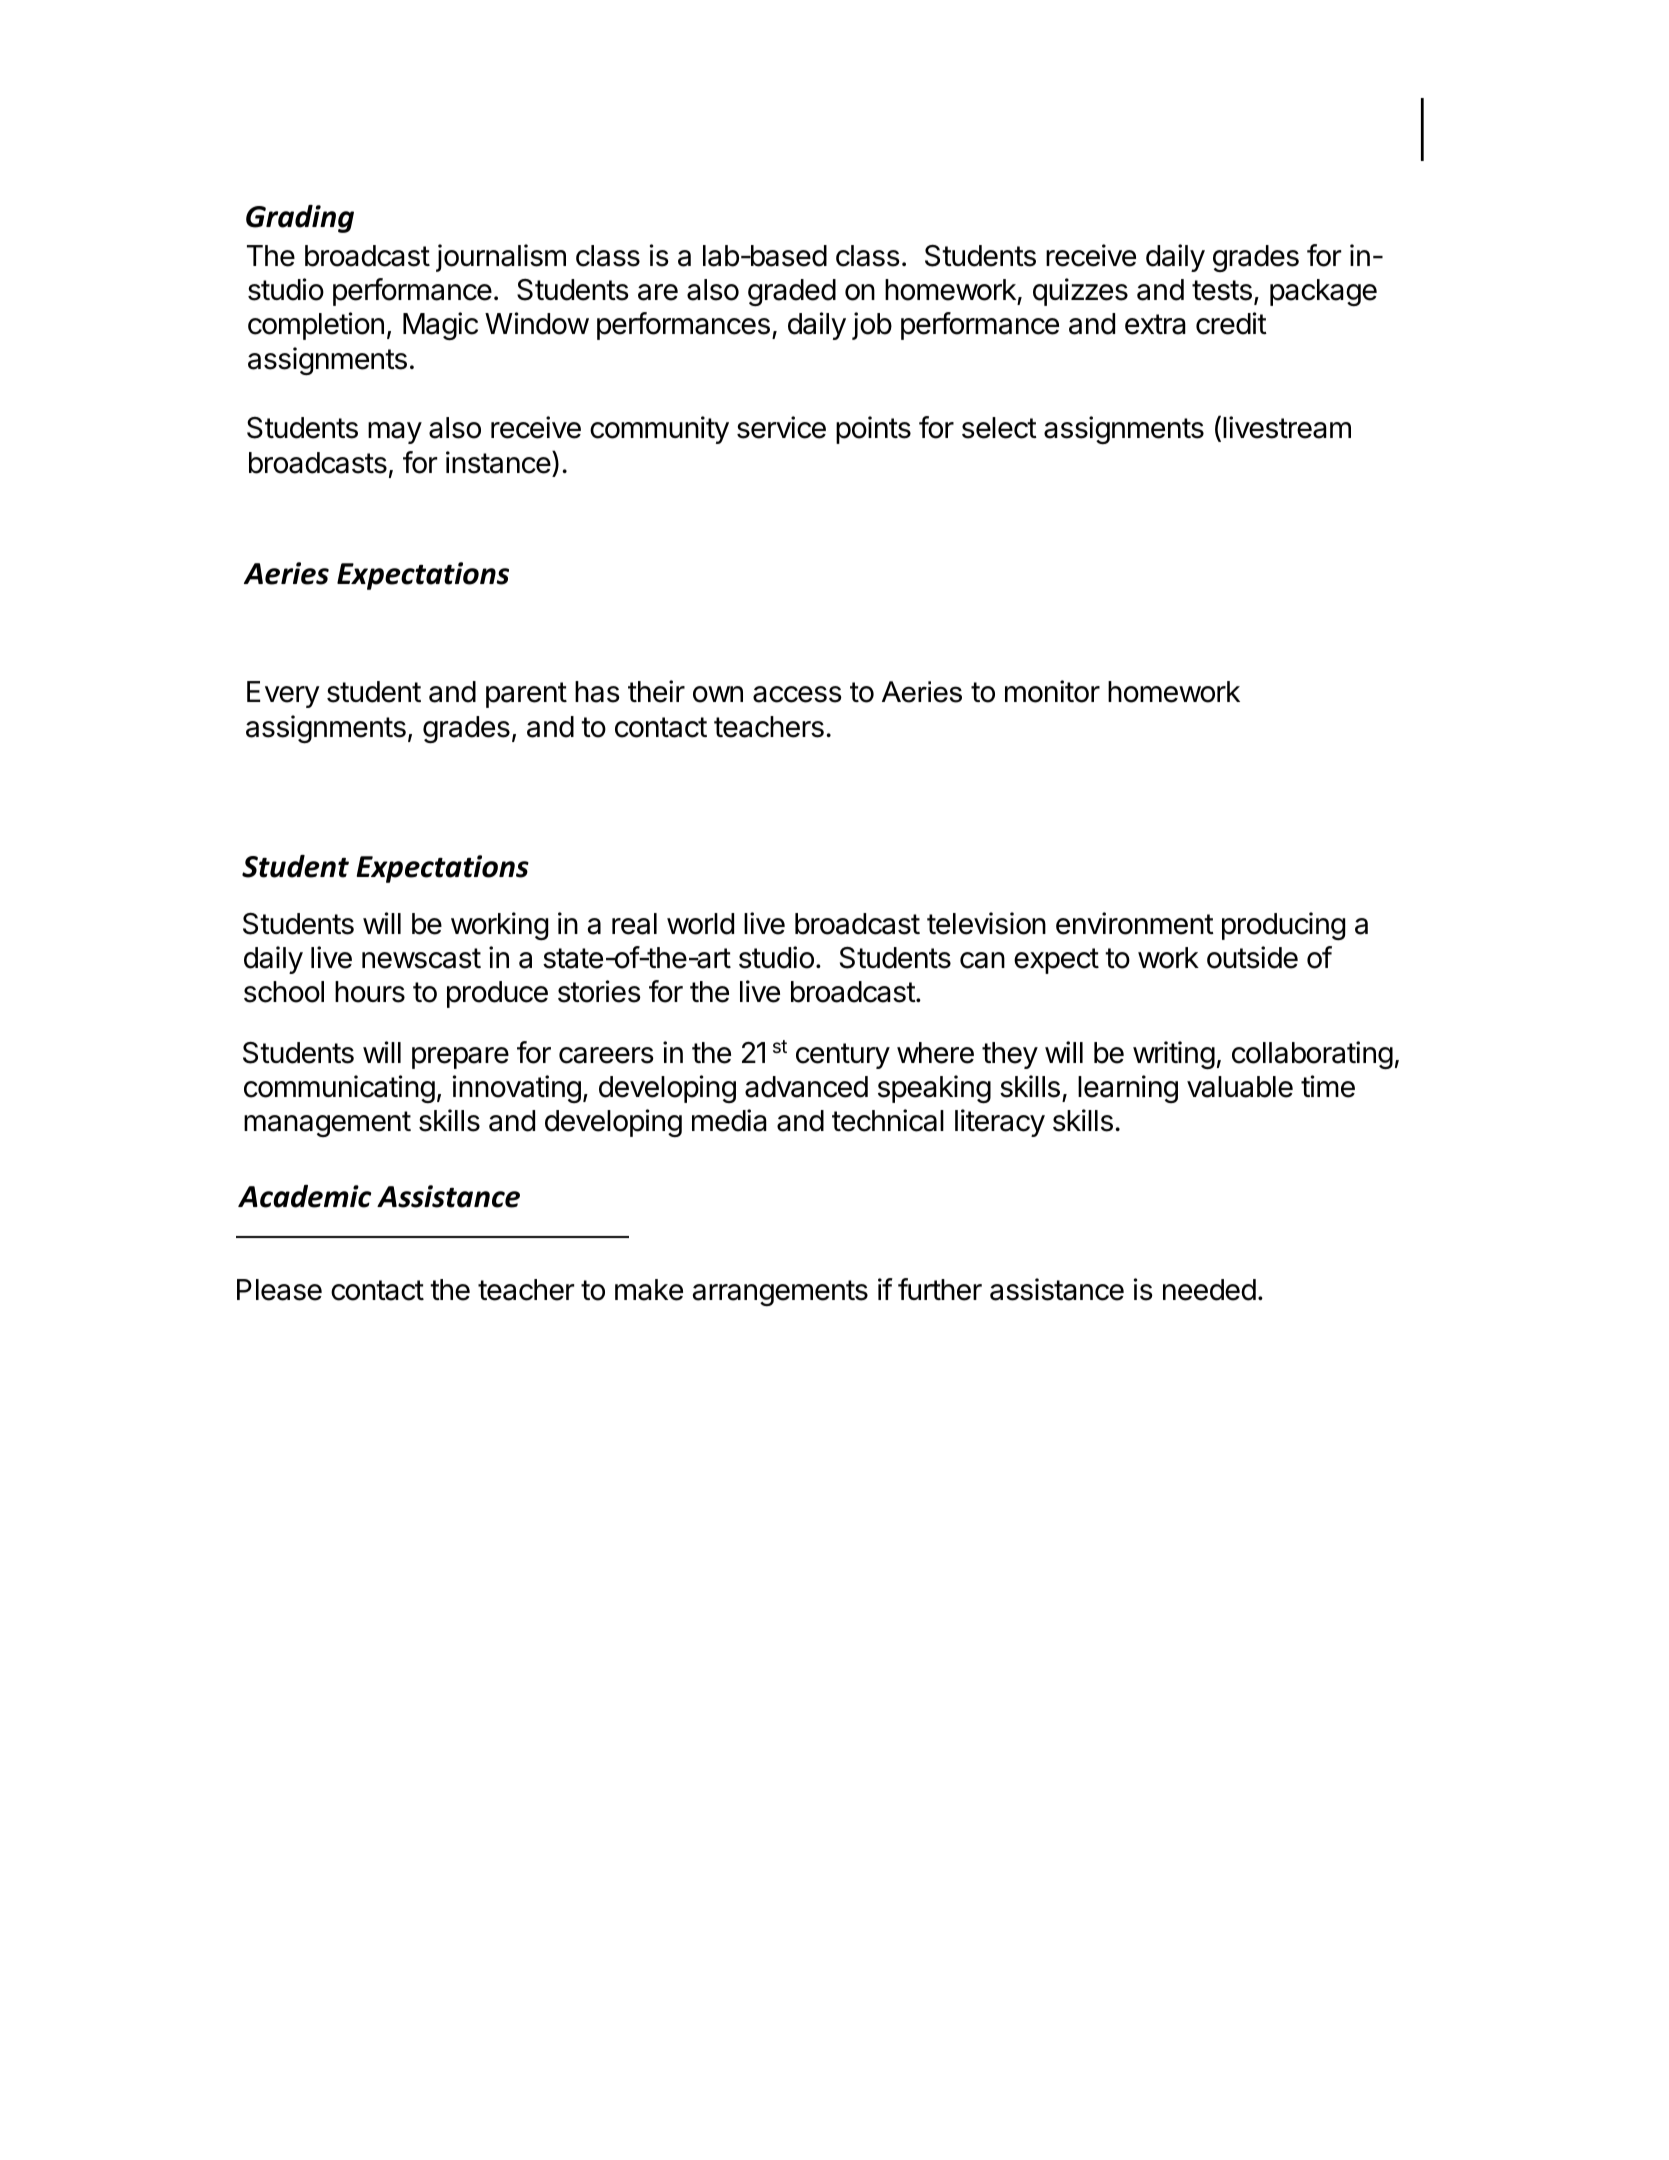 The height and width of the image is (2160, 1669). What do you see at coordinates (279, 1290) in the image?
I see `Please` at bounding box center [279, 1290].
